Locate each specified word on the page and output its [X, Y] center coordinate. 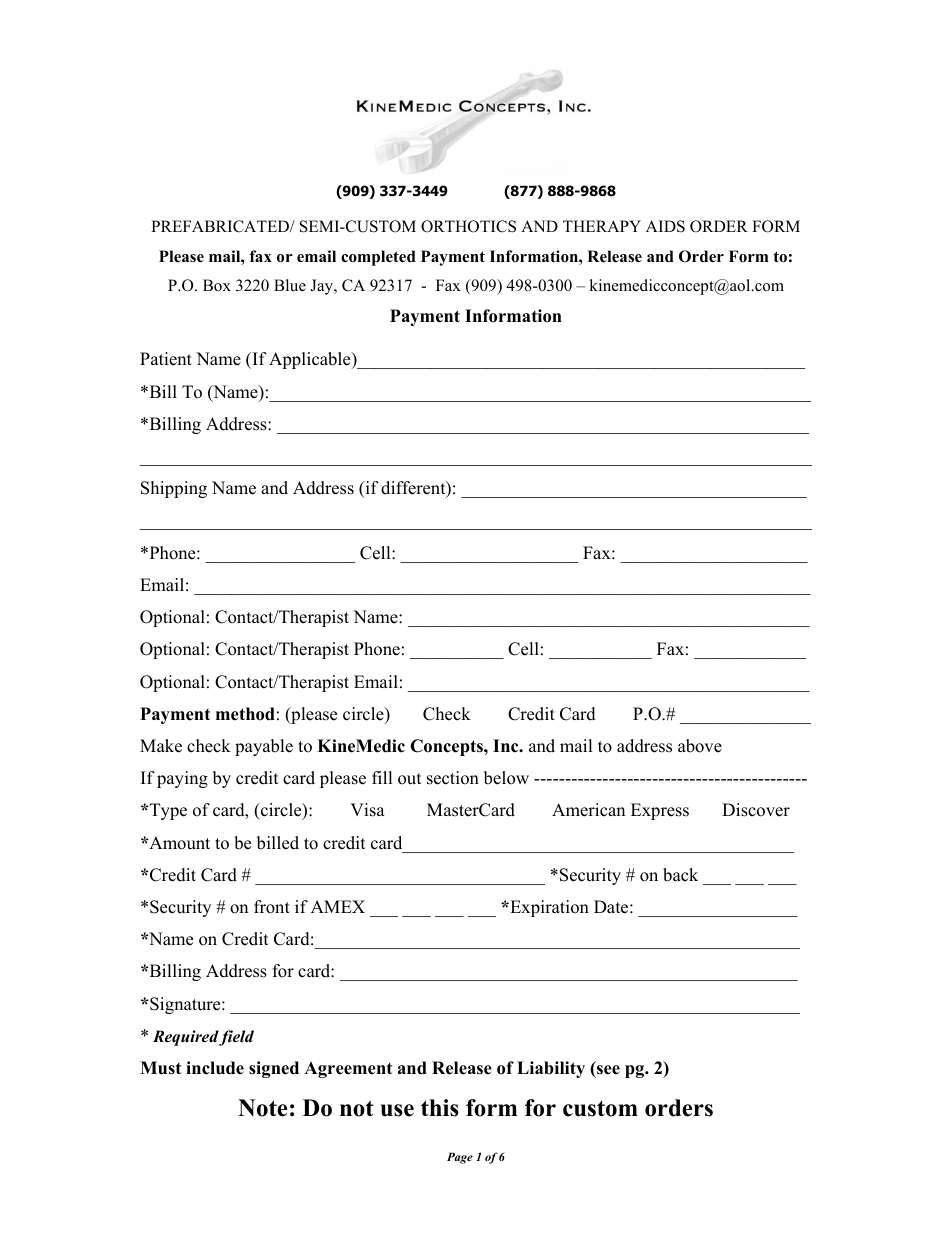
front [272, 907]
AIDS [665, 226]
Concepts [447, 747]
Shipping [174, 489]
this [440, 1108]
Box [217, 285]
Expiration [548, 908]
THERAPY [602, 226]
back [680, 875]
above [700, 746]
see [608, 1070]
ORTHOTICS [468, 226]
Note [262, 1108]
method [245, 714]
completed [378, 258]
